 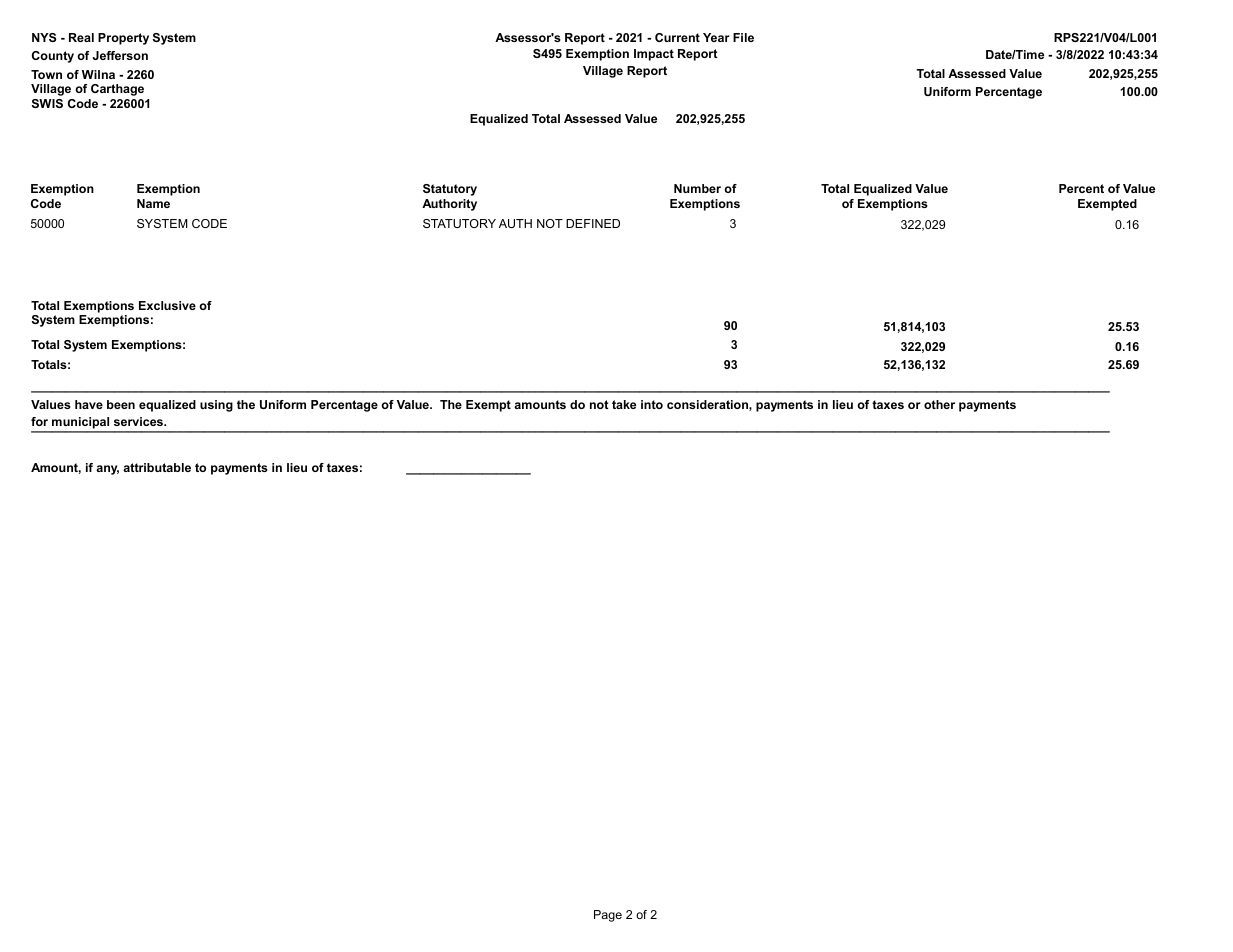 What do you see at coordinates (107, 470) in the page?
I see `any` at bounding box center [107, 470].
